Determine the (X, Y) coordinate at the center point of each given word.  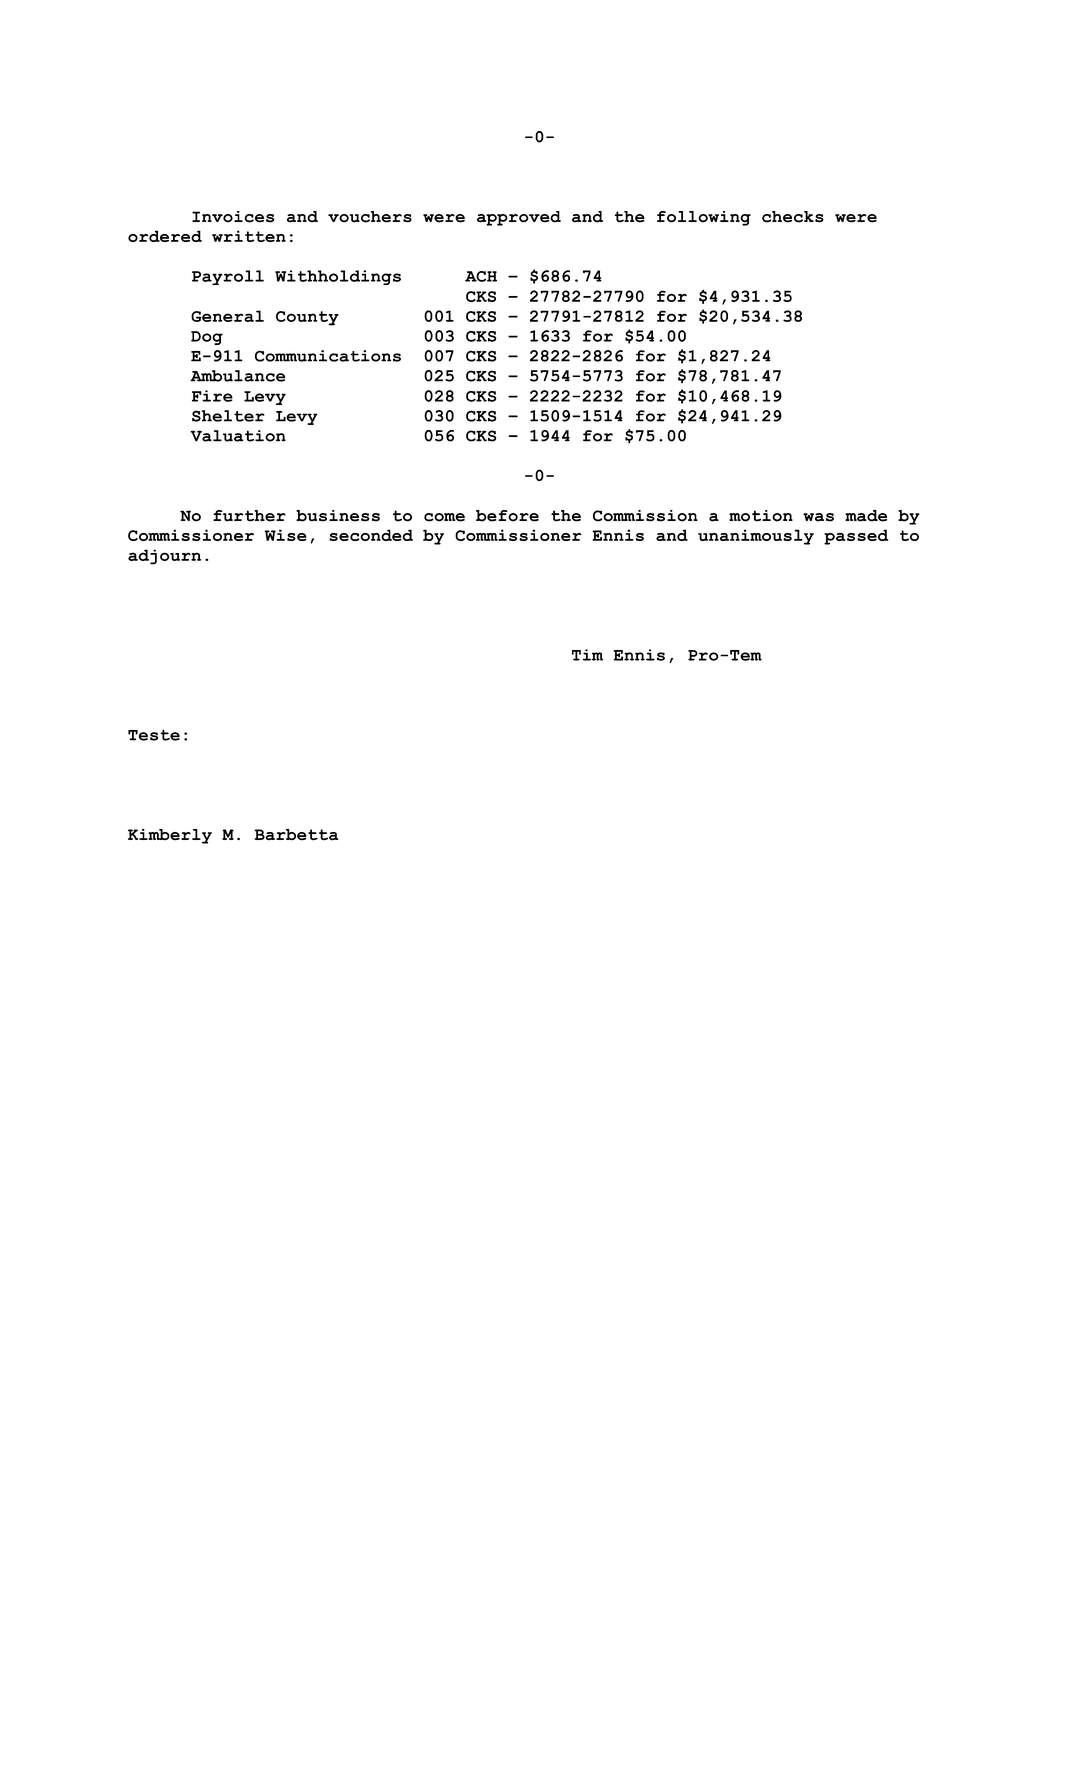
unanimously (756, 537)
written (249, 236)
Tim (587, 655)
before (507, 516)
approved (519, 218)
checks (793, 217)
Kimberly (170, 836)
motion (761, 516)
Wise (285, 535)
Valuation (238, 436)
